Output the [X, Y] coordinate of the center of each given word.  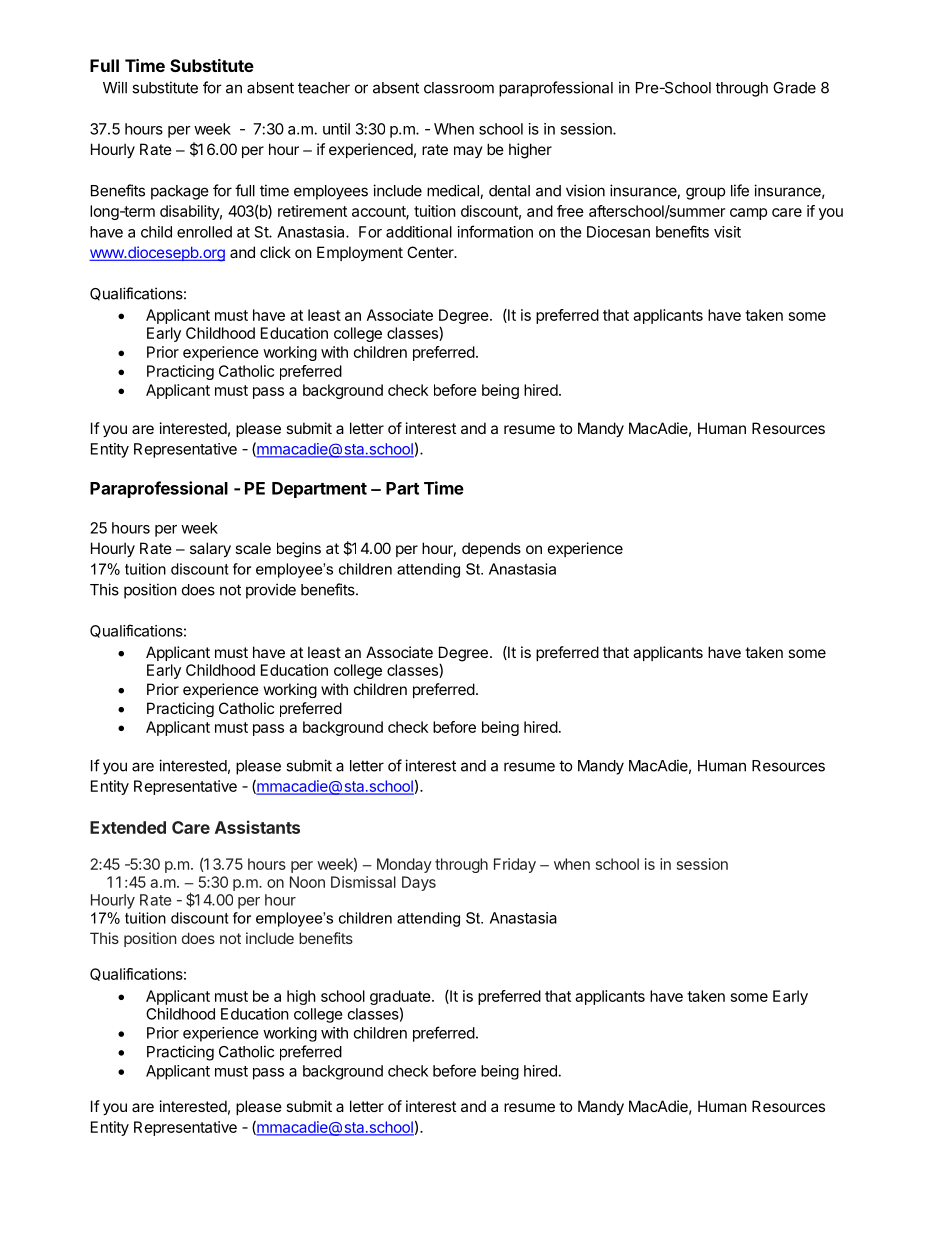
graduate [401, 999]
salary [210, 549]
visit [727, 232]
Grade [794, 88]
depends [491, 549]
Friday [515, 865]
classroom [459, 88]
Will [115, 87]
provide [271, 591]
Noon [307, 882]
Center [431, 252]
